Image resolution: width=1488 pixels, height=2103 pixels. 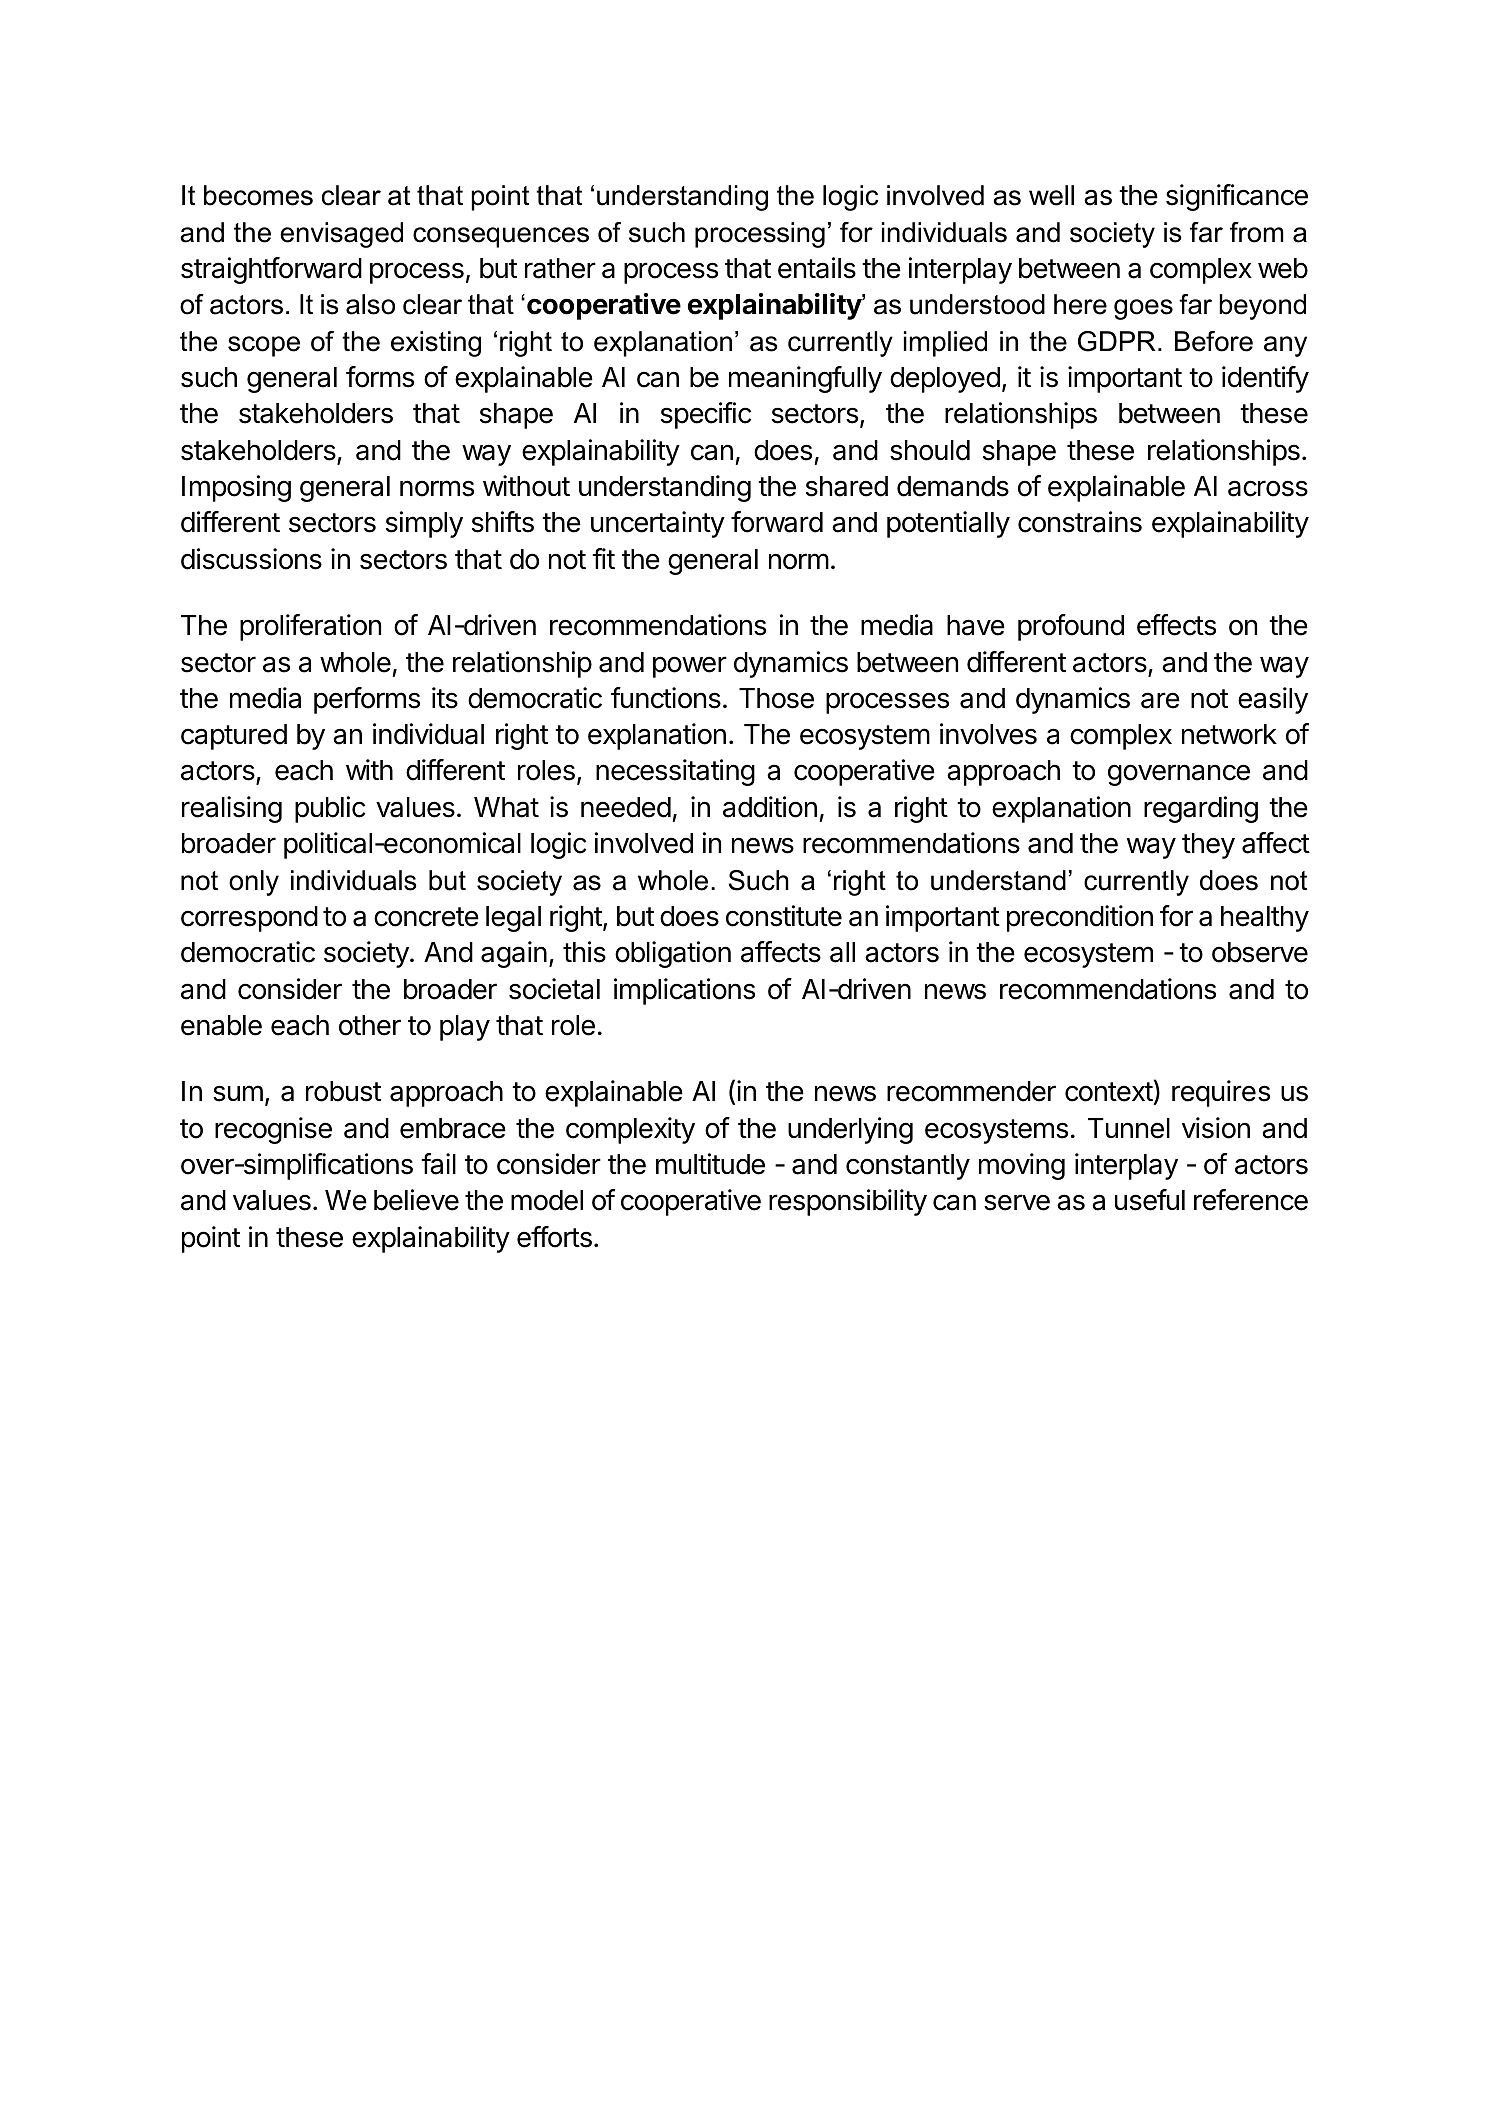 I want to click on responsibility, so click(x=848, y=1202).
